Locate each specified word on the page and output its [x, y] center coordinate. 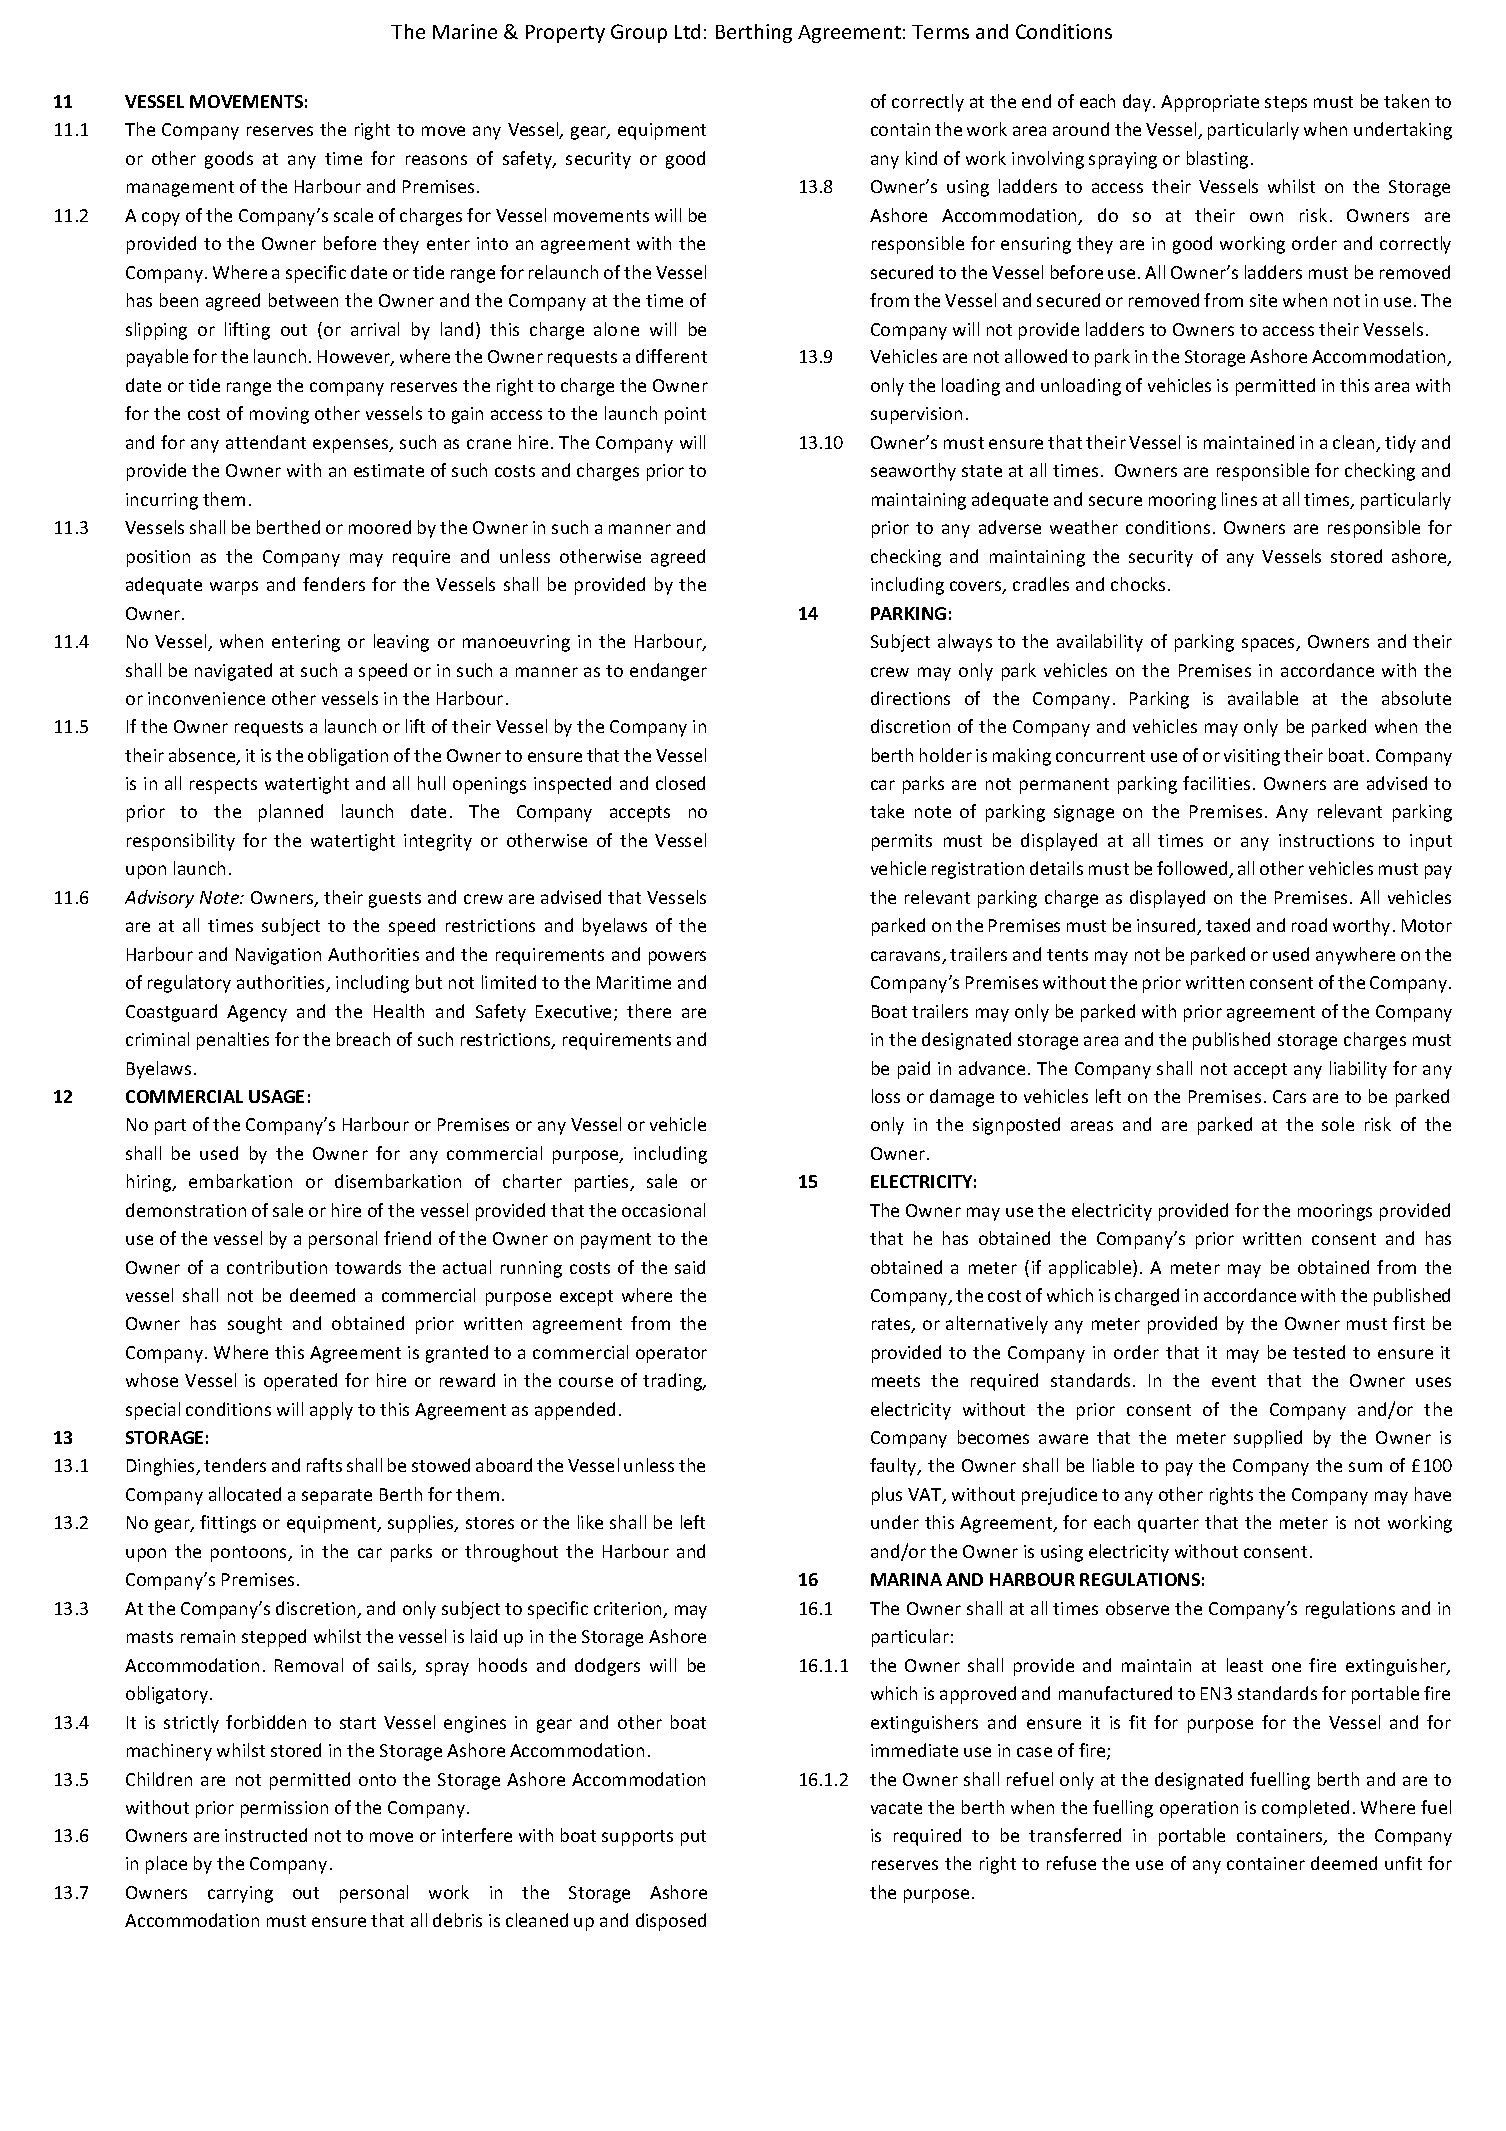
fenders [334, 584]
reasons [436, 160]
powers [677, 958]
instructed [266, 1835]
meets [896, 1381]
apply [331, 1411]
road [1309, 925]
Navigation [278, 956]
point [685, 415]
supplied [1268, 1439]
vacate [896, 1808]
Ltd [687, 31]
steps [1286, 104]
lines [1239, 499]
